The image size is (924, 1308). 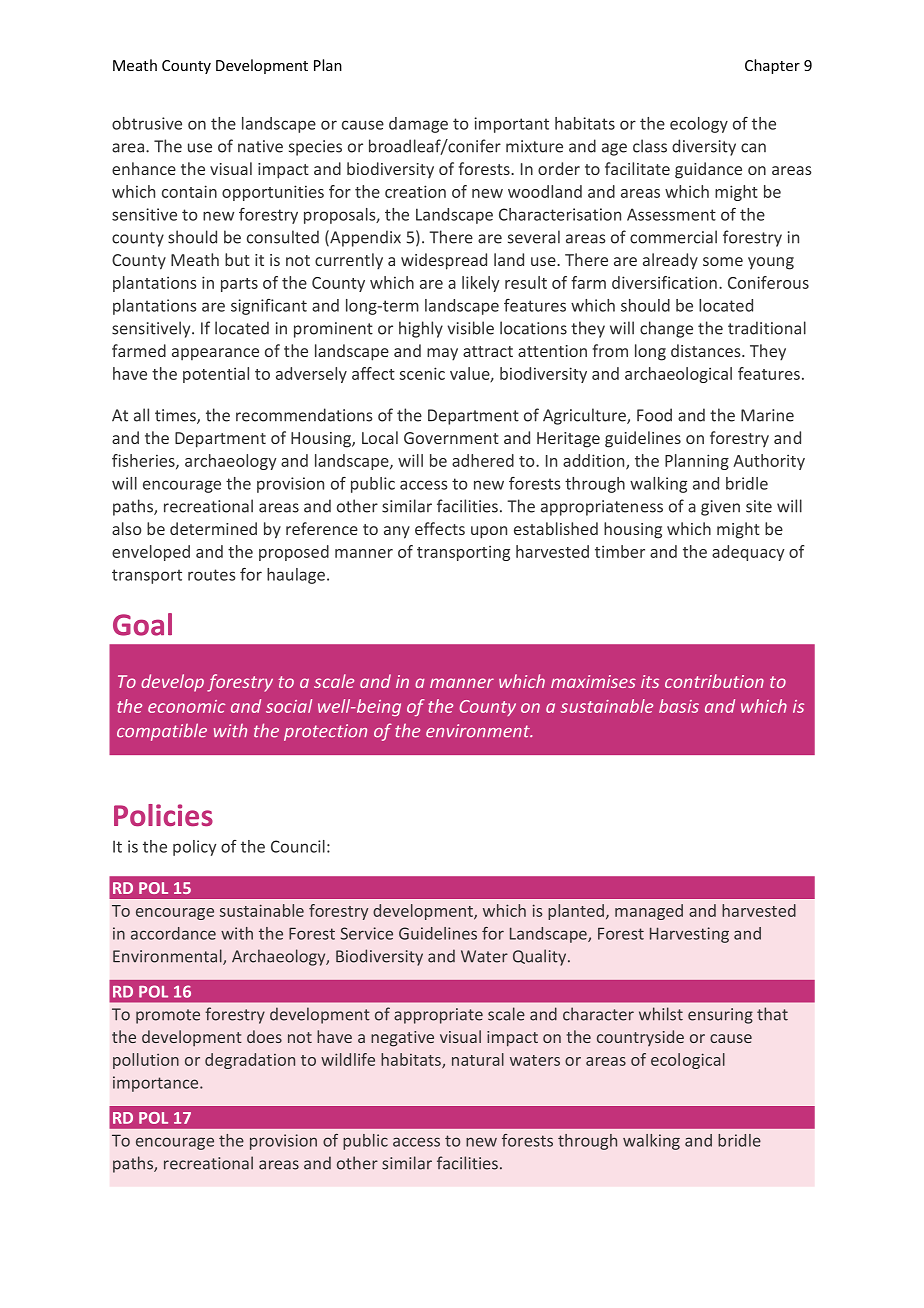 I want to click on natural, so click(x=478, y=1059).
